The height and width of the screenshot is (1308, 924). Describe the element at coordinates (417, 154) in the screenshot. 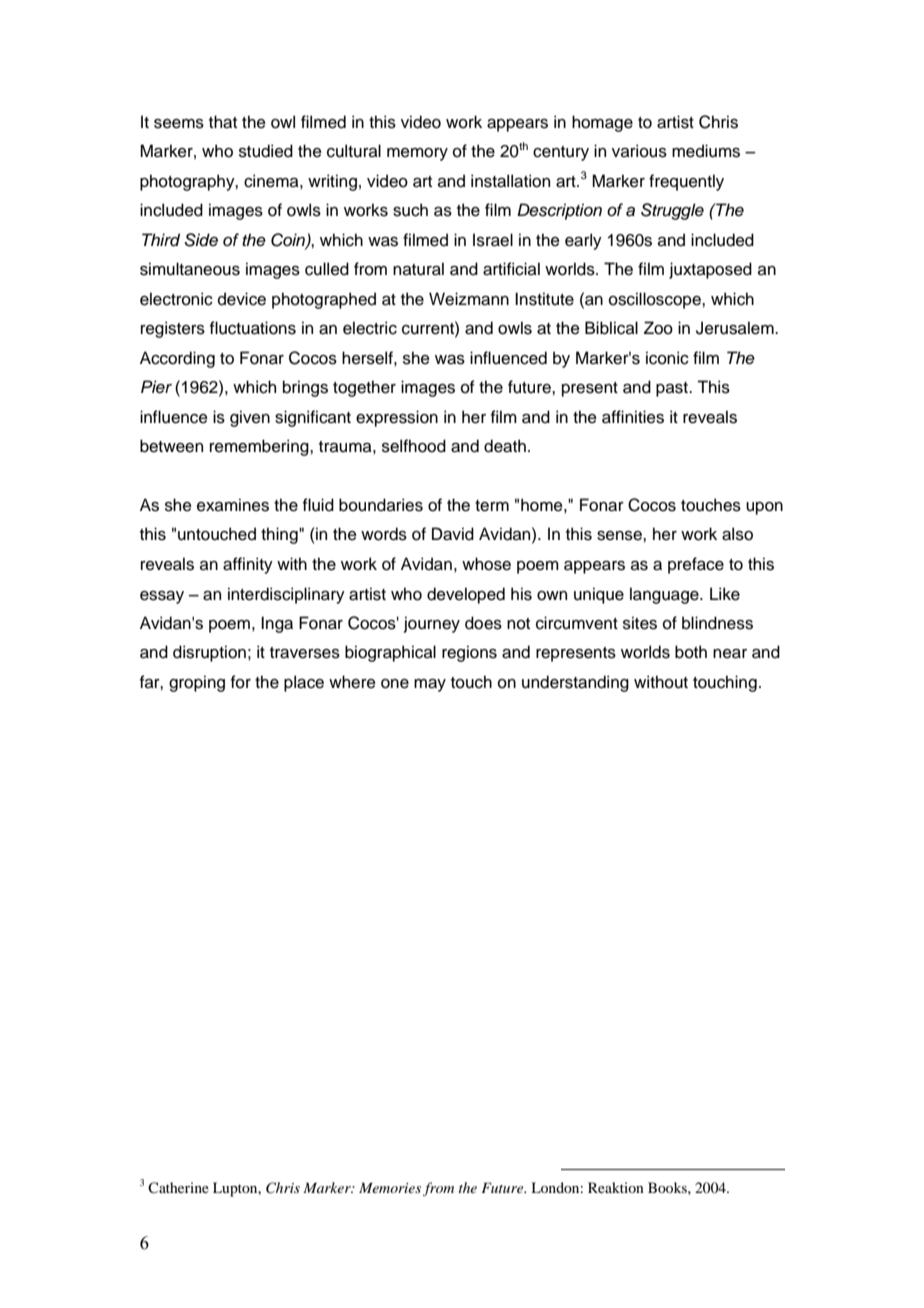

I see `memory` at that location.
